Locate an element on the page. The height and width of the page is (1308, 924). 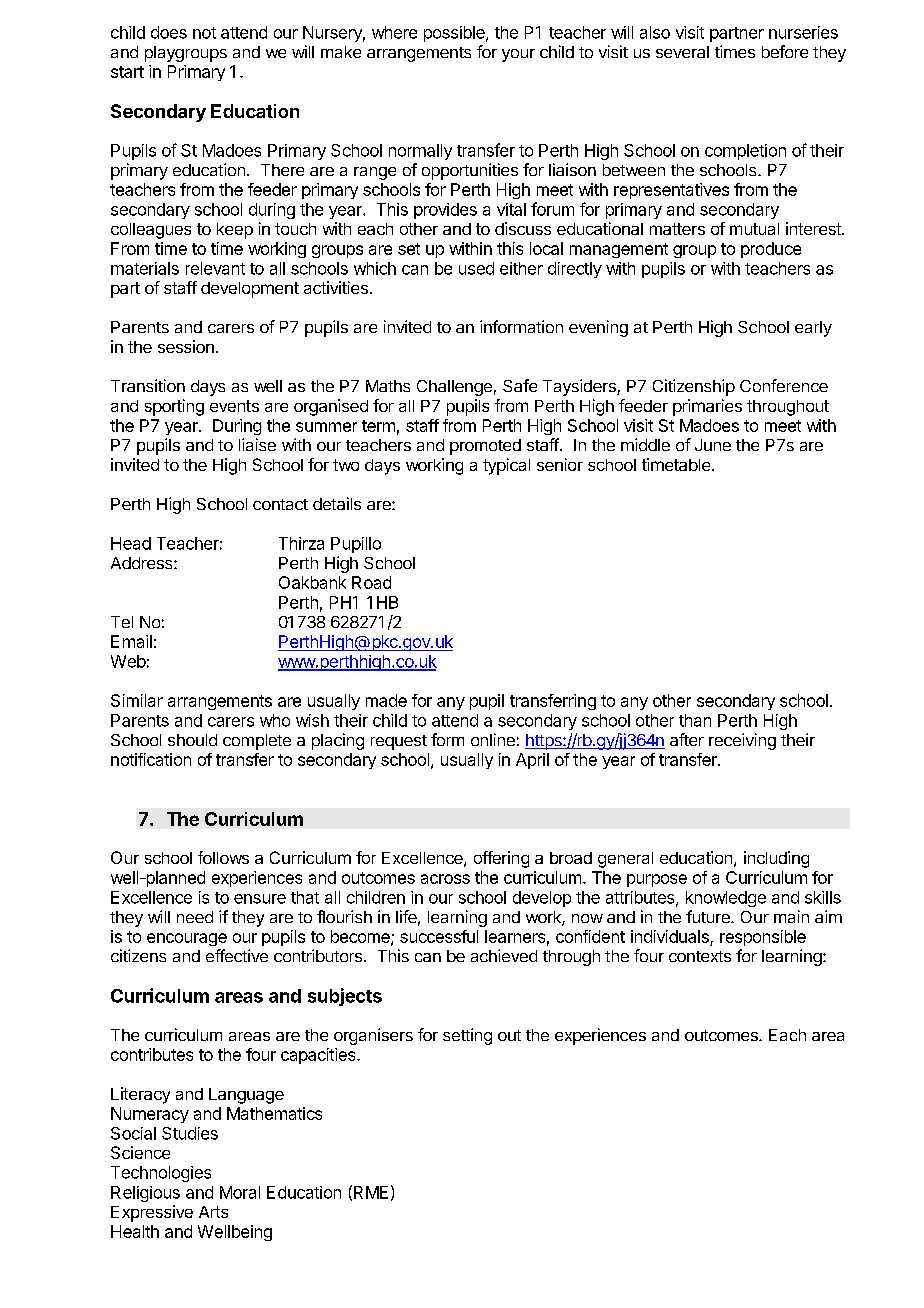
made is located at coordinates (386, 700).
